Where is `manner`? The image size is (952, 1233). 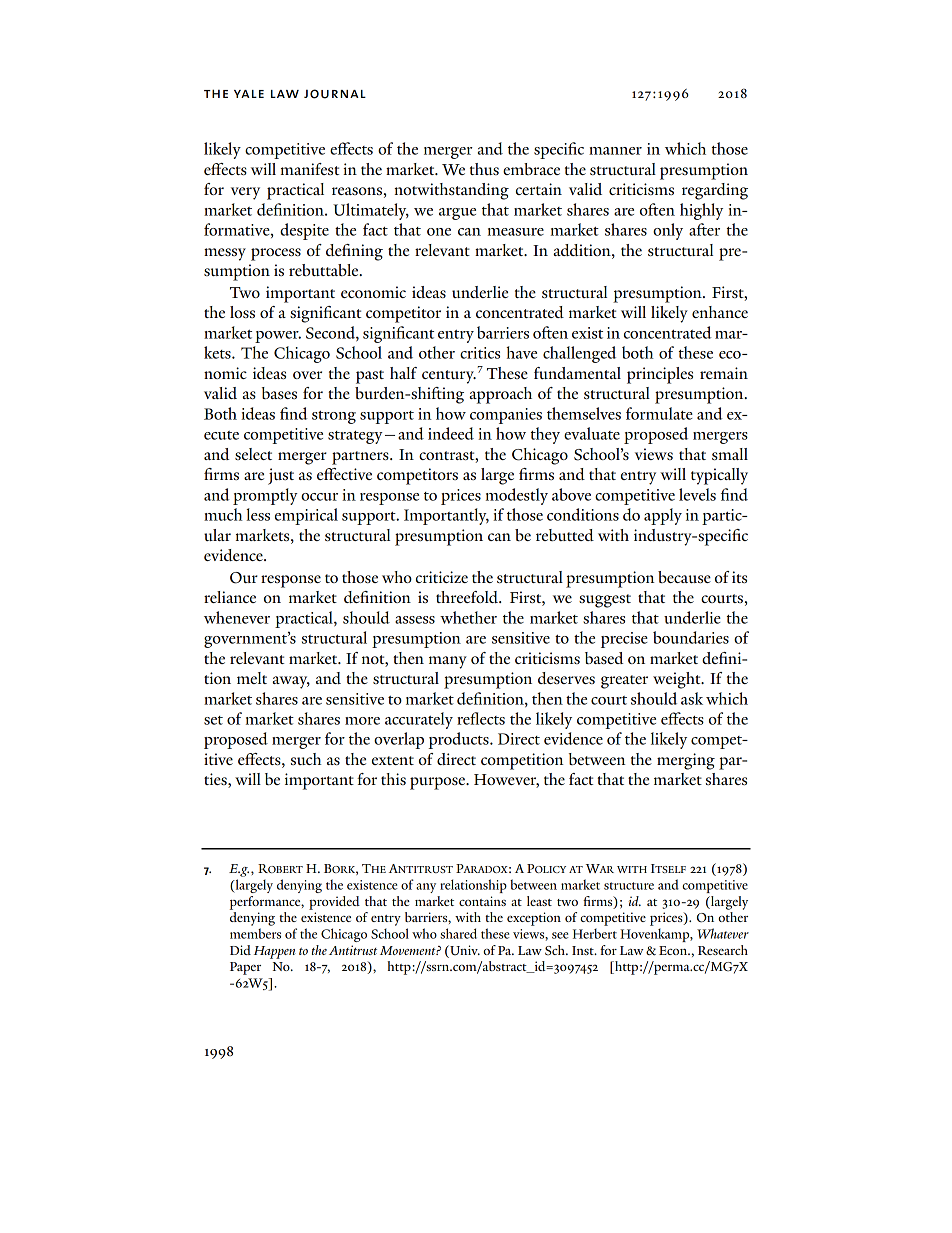 manner is located at coordinates (615, 151).
